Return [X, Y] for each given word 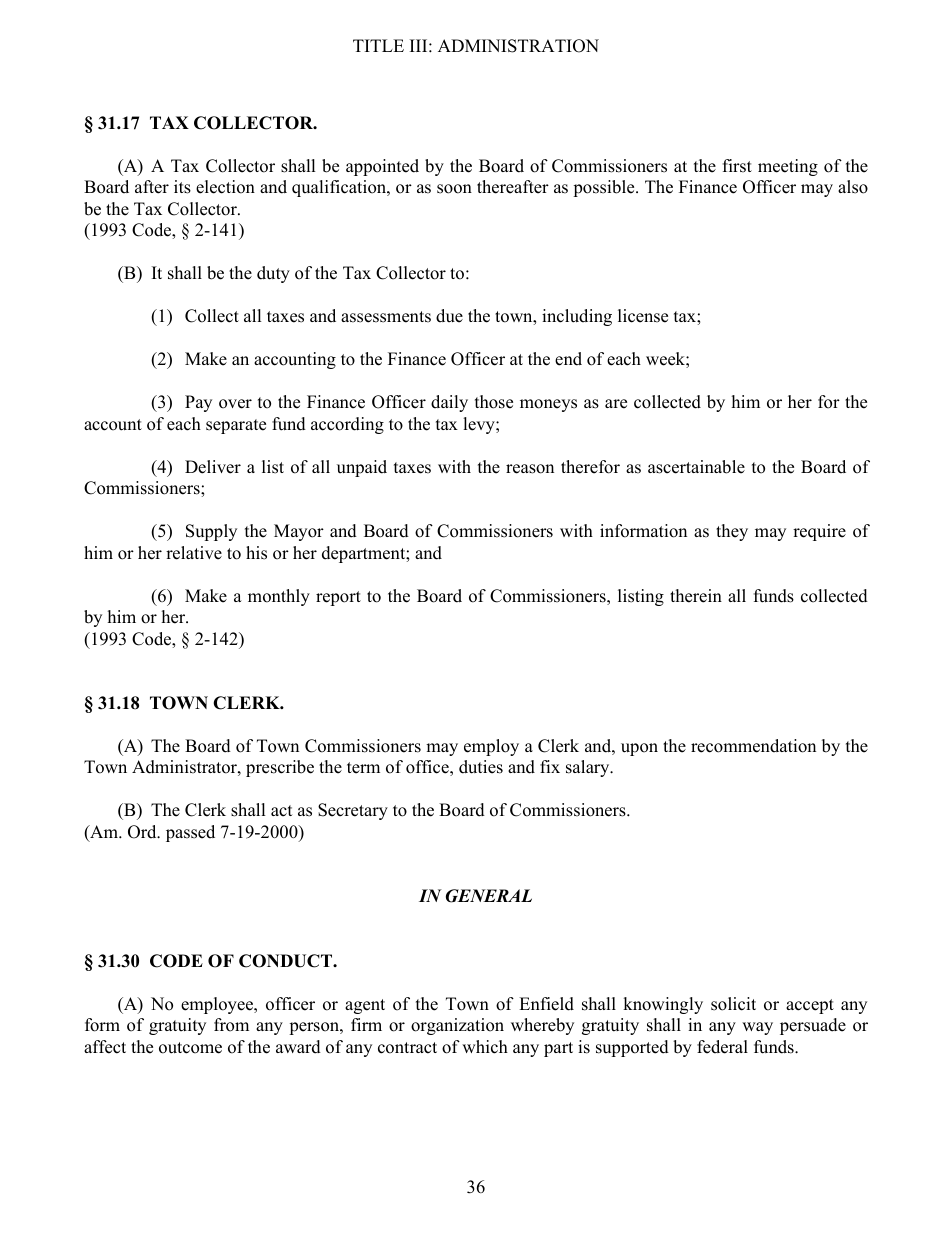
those [494, 402]
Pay [198, 403]
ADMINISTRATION [518, 46]
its [182, 187]
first [737, 166]
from [231, 1025]
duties [481, 767]
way [757, 1028]
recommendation [753, 746]
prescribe [280, 768]
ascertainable [696, 467]
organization [457, 1026]
